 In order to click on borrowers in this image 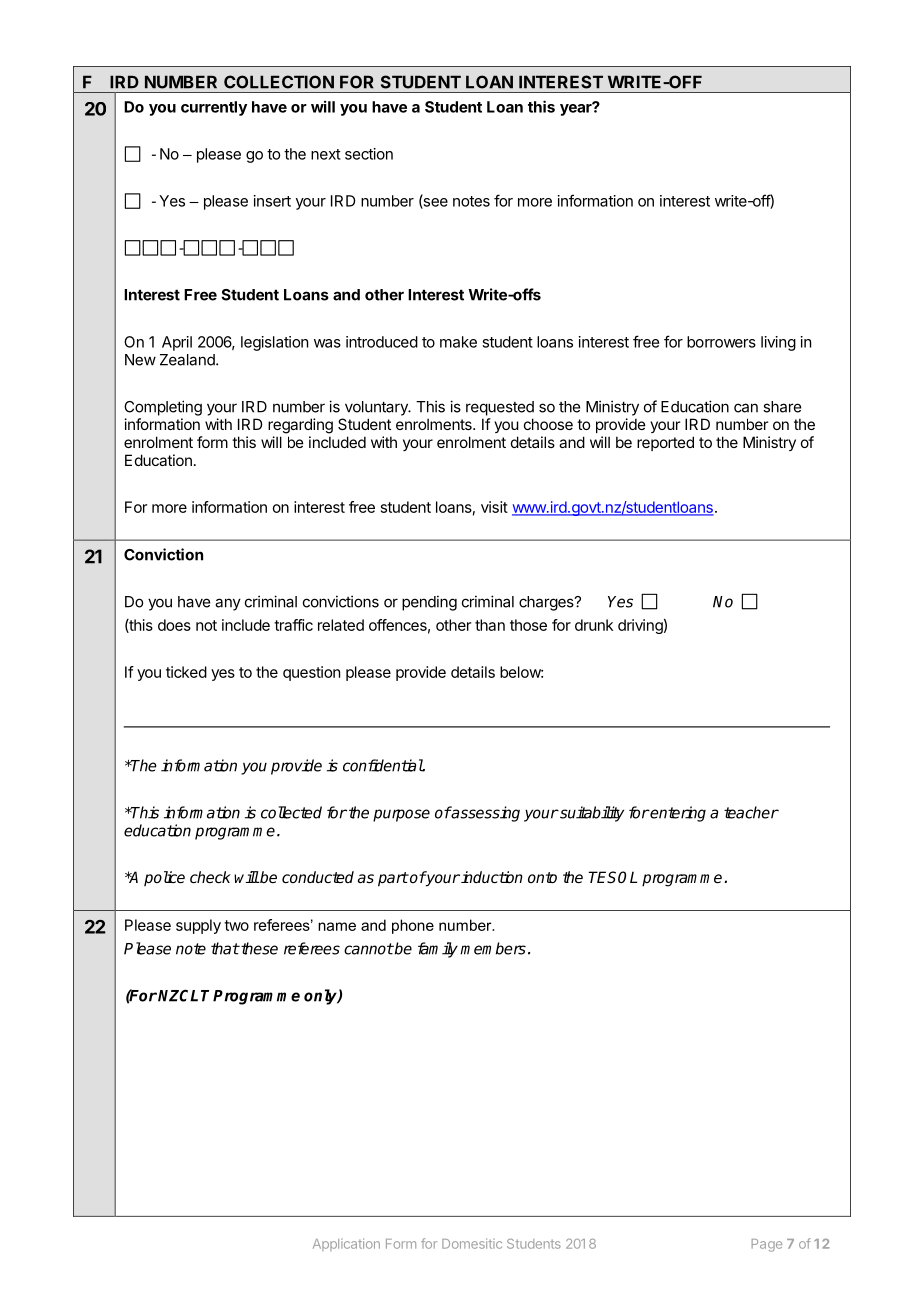, I will do `click(721, 342)`.
